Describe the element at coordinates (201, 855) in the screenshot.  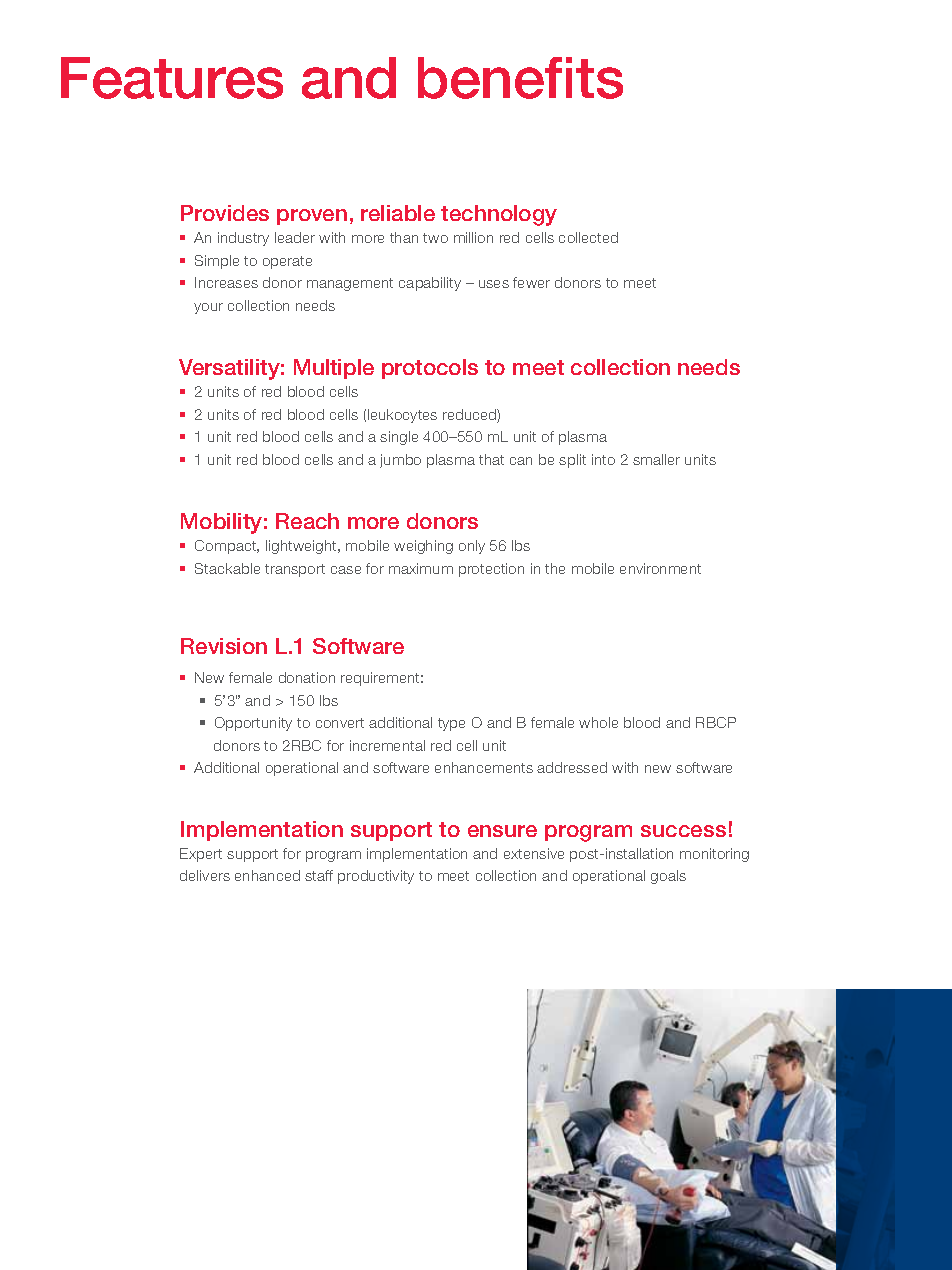
I see `Expert` at that location.
